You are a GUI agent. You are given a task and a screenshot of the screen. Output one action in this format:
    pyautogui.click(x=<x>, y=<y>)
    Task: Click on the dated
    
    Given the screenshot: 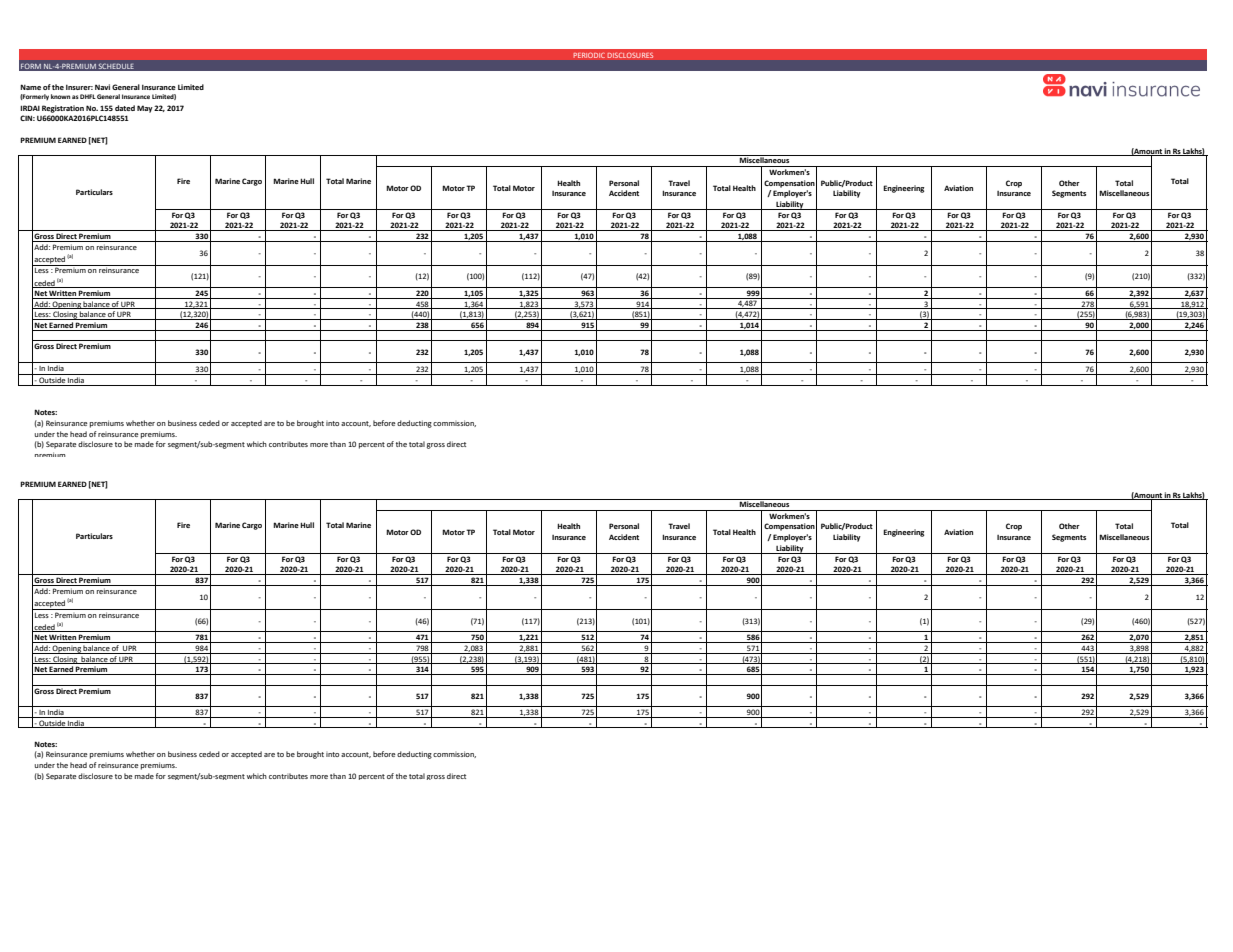 What is the action you would take?
    pyautogui.click(x=125, y=108)
